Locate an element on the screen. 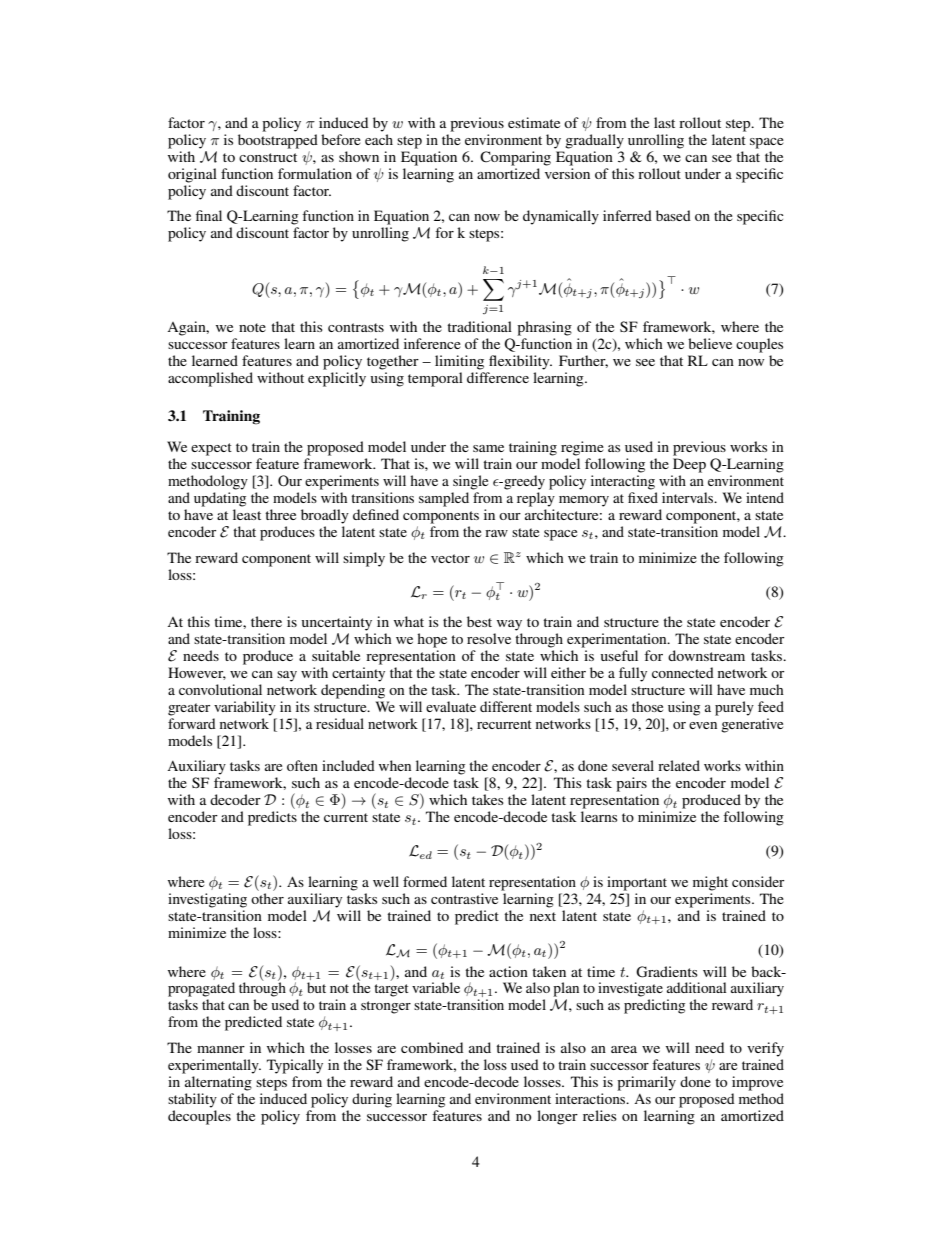 This screenshot has height=1233, width=952. intervals is located at coordinates (689, 497).
